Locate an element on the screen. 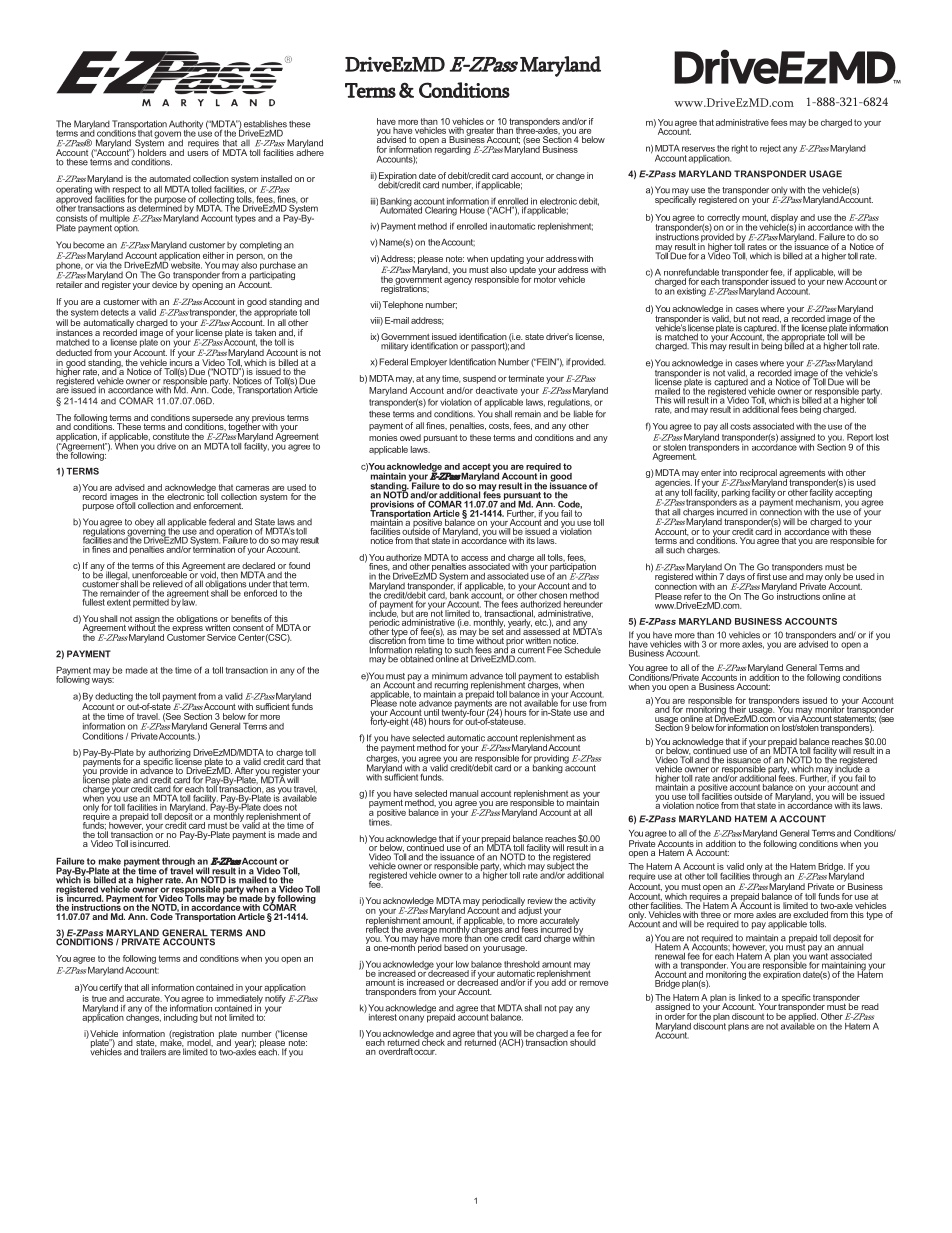  regarding is located at coordinates (453, 150).
